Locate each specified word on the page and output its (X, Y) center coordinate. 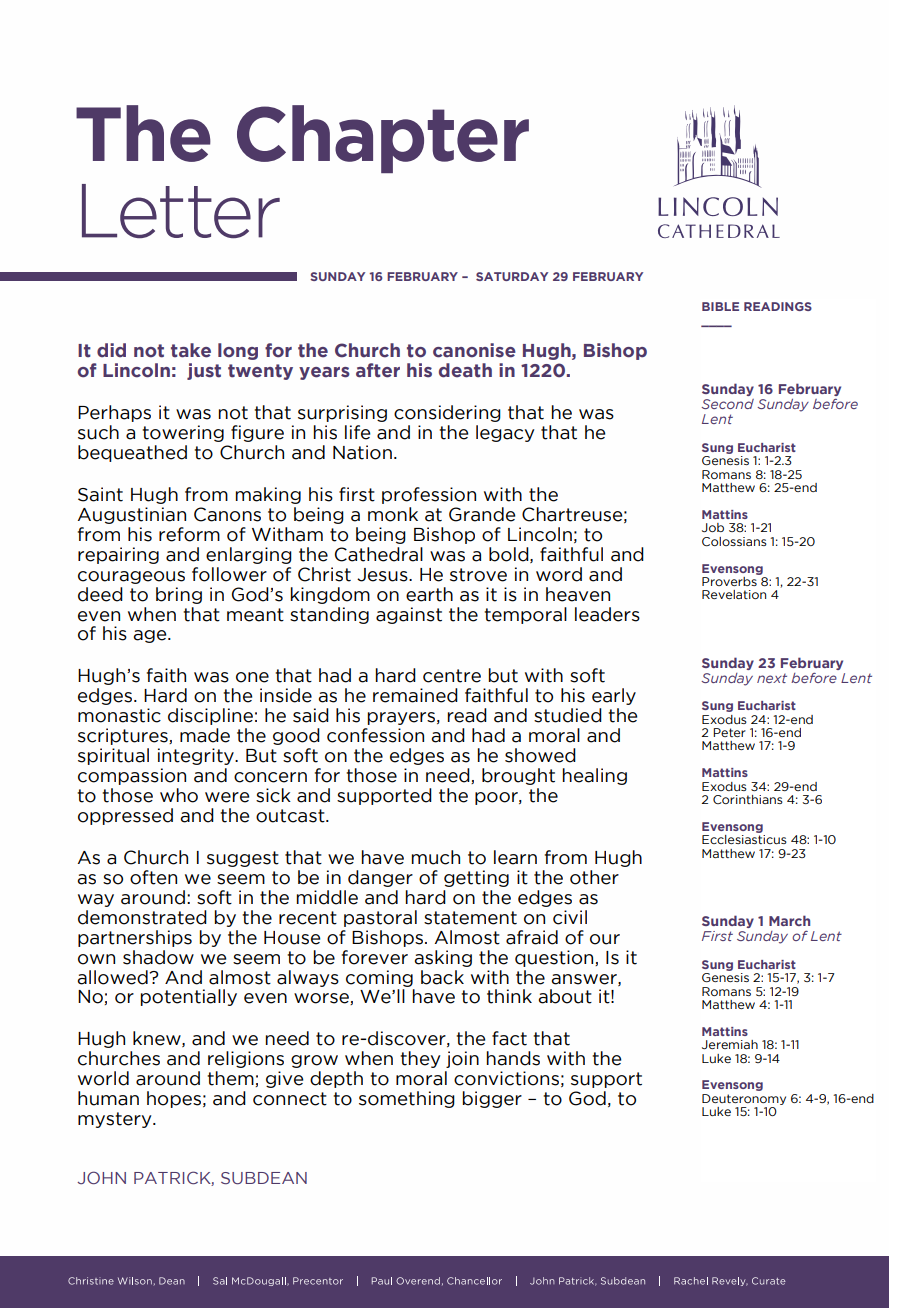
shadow (158, 957)
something (407, 1099)
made (205, 735)
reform (189, 534)
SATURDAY (512, 276)
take (191, 350)
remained (415, 695)
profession (429, 495)
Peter (729, 732)
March (789, 920)
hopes (174, 1099)
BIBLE (720, 306)
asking (443, 958)
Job (713, 527)
